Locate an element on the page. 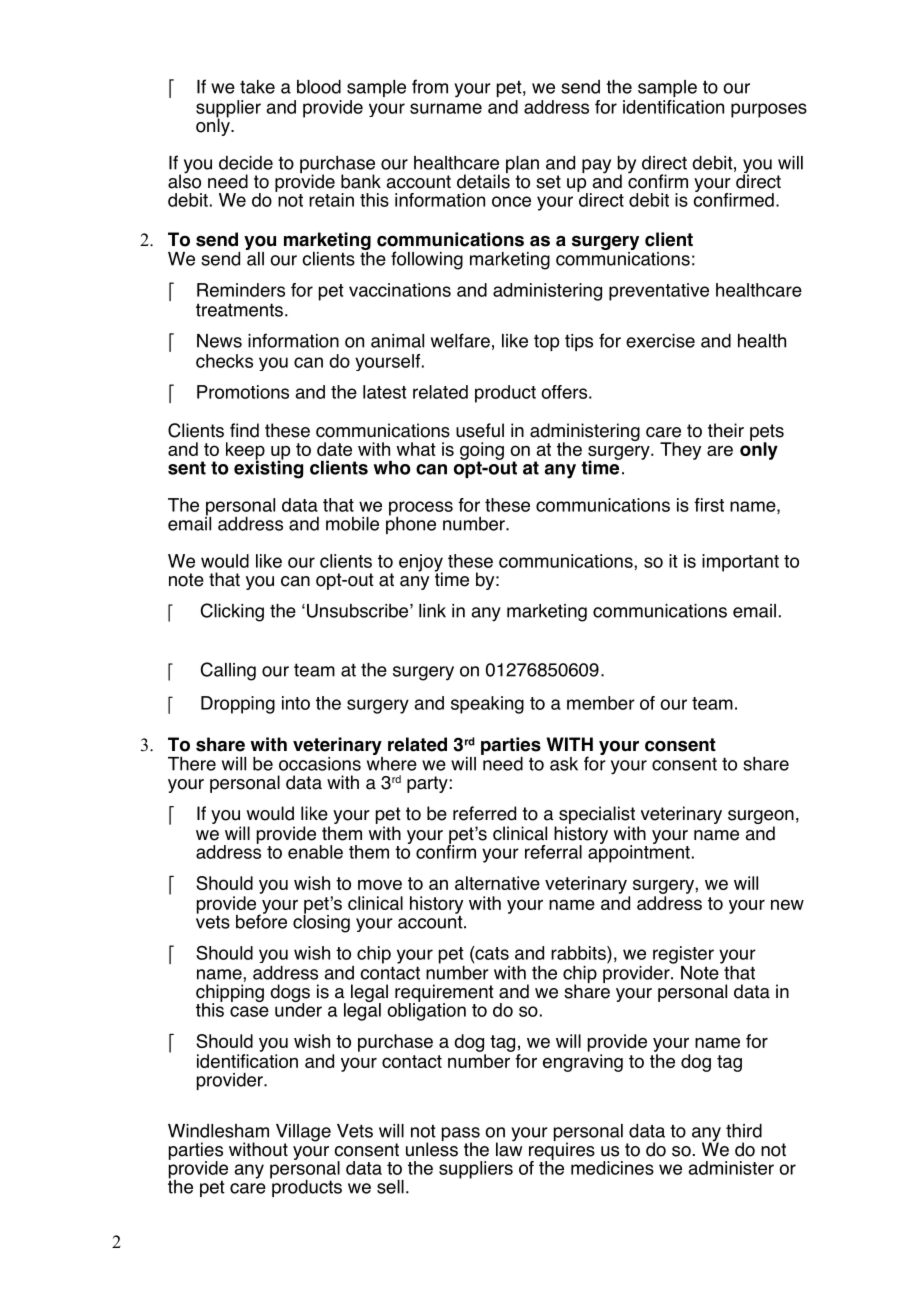 Image resolution: width=924 pixels, height=1308 pixels. purposes is located at coordinates (769, 110).
